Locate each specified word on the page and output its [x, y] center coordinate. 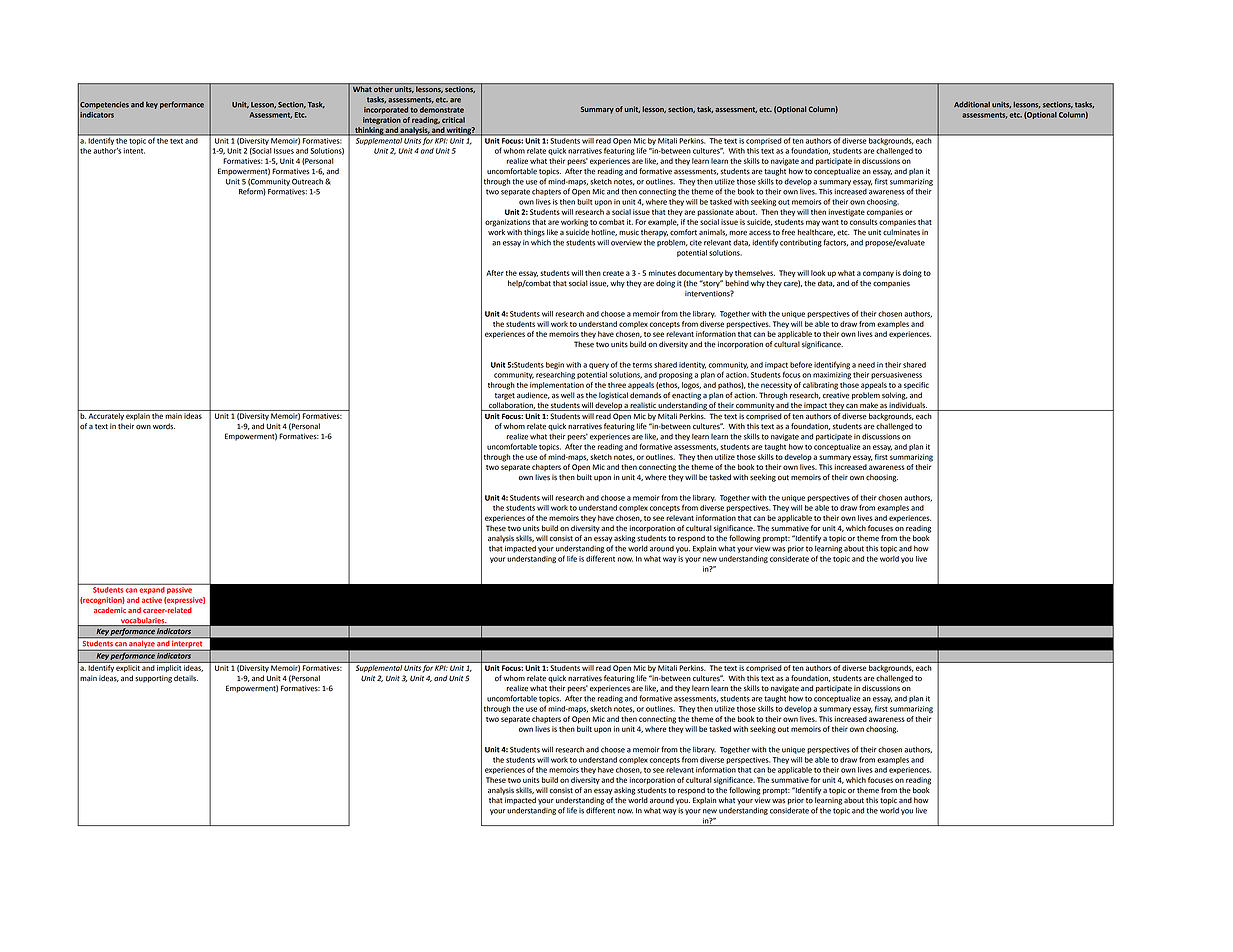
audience [533, 395]
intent [134, 151]
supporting [153, 679]
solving [894, 396]
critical [453, 120]
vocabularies [143, 622]
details [186, 678]
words [164, 426]
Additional [972, 104]
